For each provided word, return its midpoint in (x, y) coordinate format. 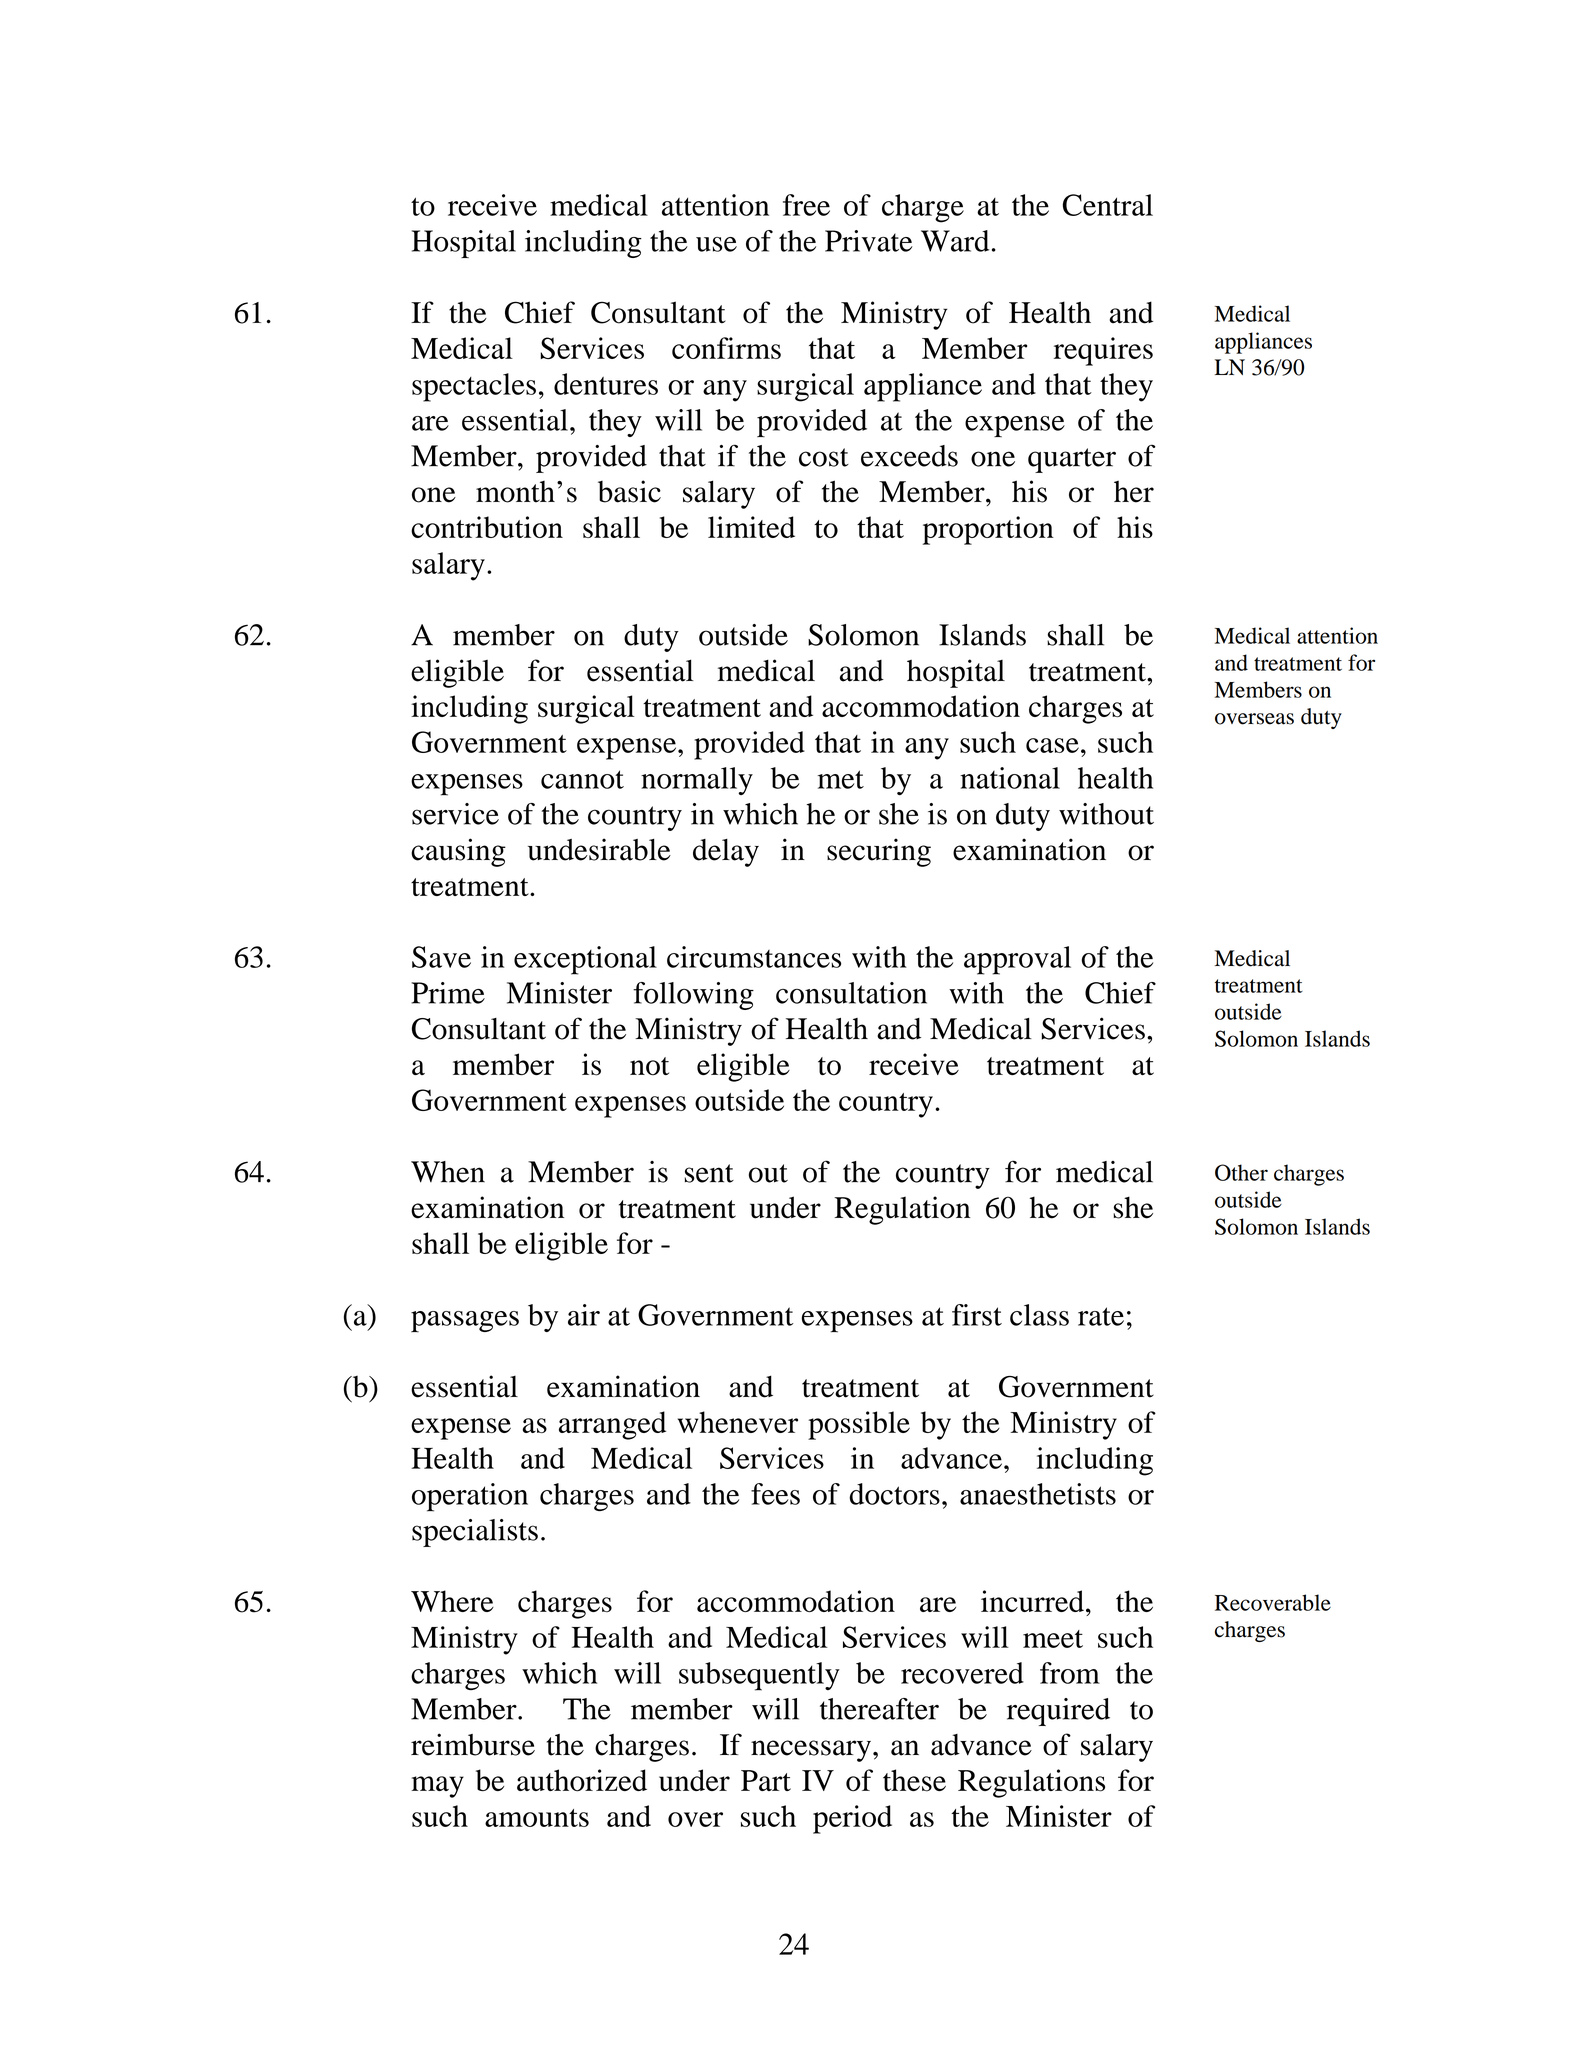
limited (751, 527)
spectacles (474, 387)
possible (859, 1425)
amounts (537, 1818)
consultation (851, 993)
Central (1108, 205)
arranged (612, 1425)
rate (1101, 1316)
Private (869, 241)
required (1058, 1712)
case (1052, 745)
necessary (811, 1751)
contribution (487, 527)
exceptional (585, 960)
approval (1017, 960)
